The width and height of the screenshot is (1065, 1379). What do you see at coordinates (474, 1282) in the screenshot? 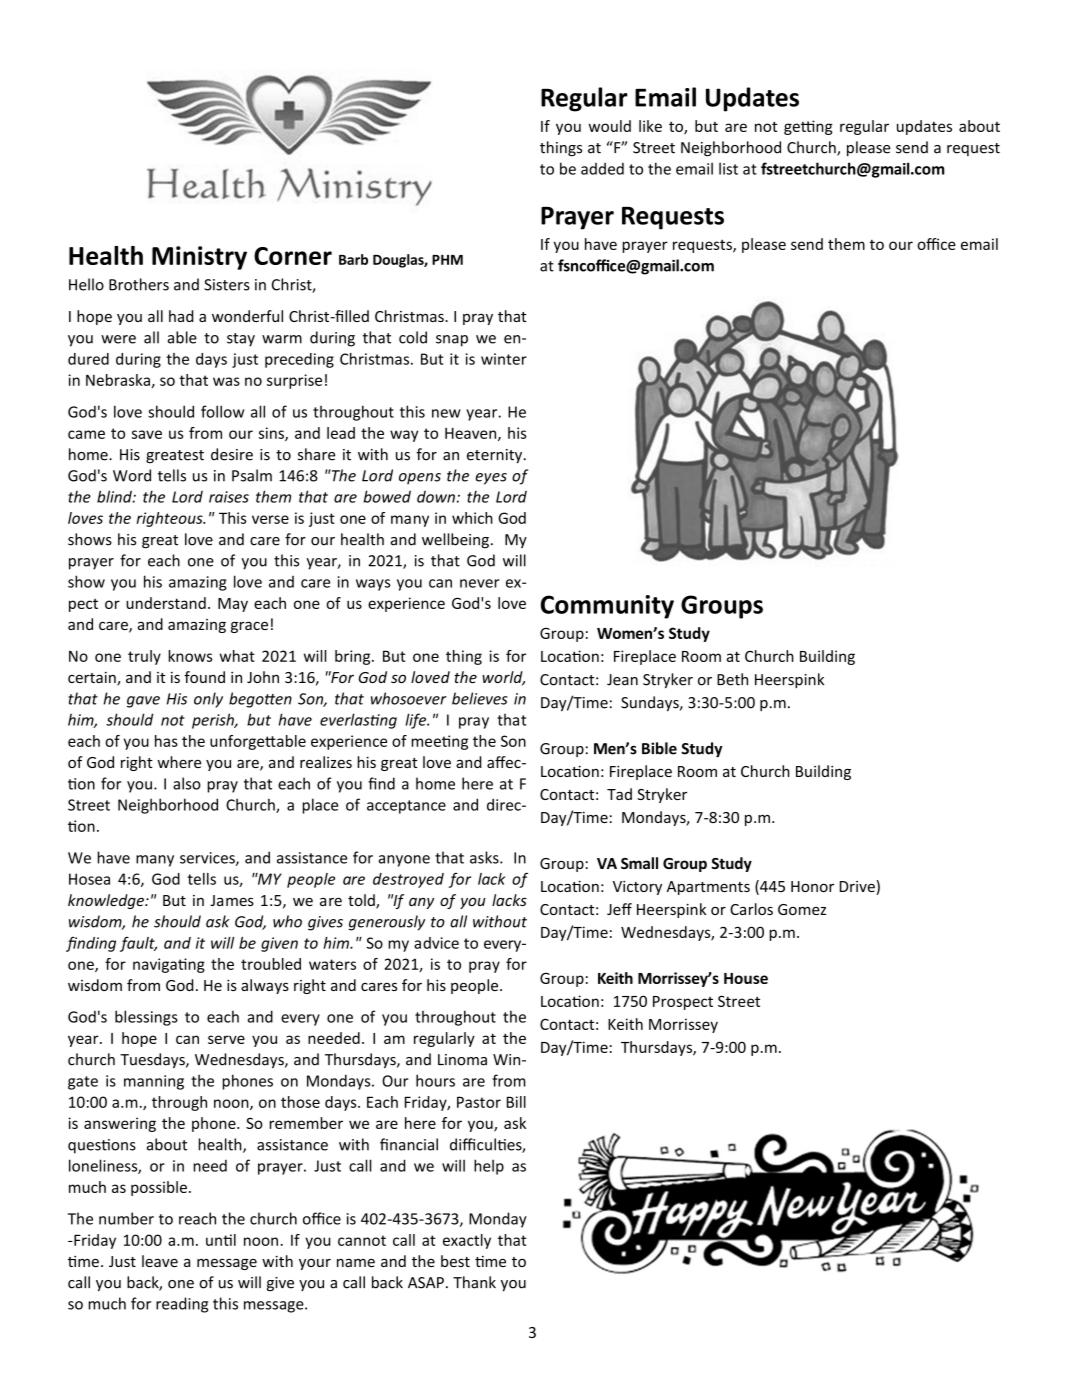
I see `Thank` at bounding box center [474, 1282].
